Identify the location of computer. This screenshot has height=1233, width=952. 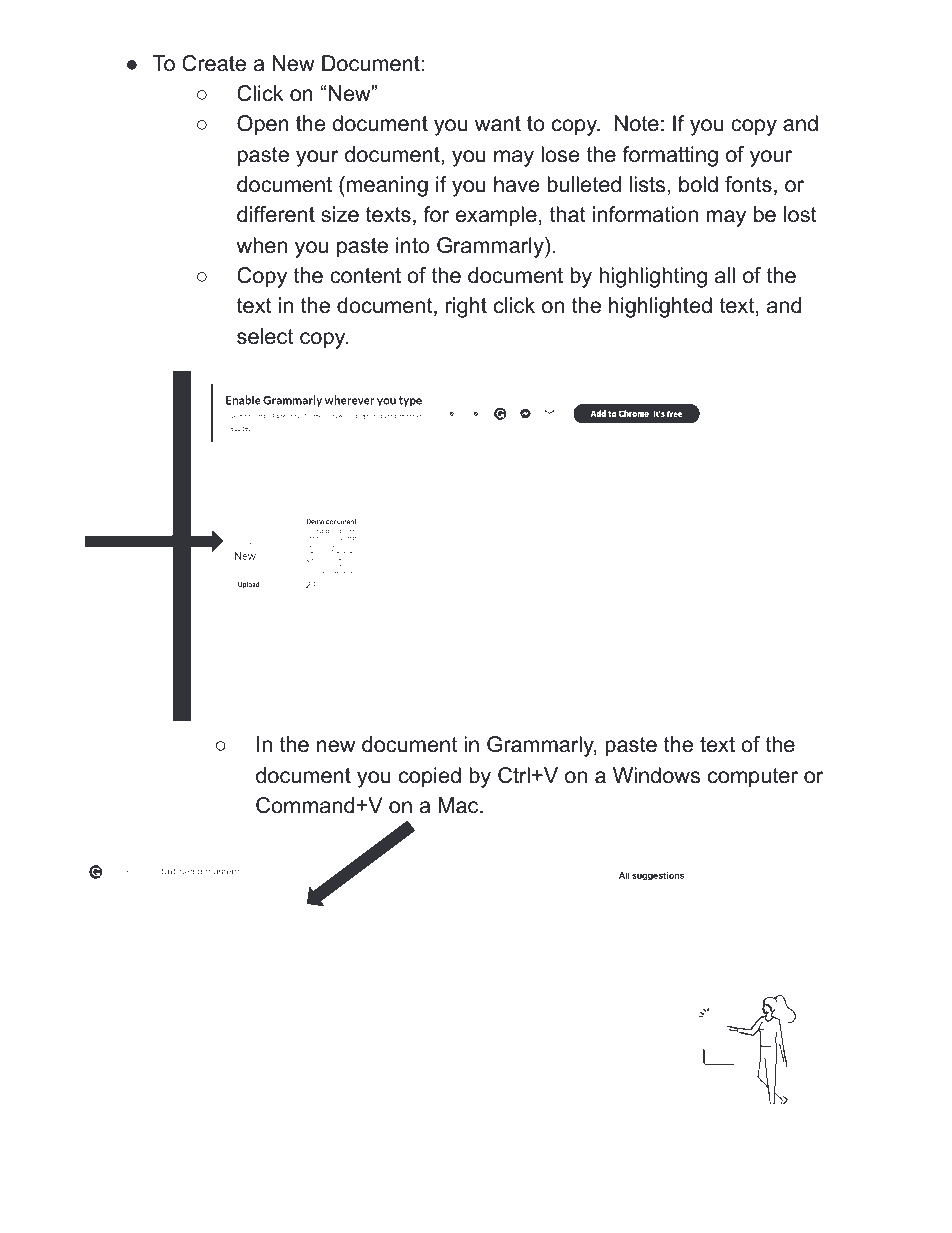
(753, 778).
